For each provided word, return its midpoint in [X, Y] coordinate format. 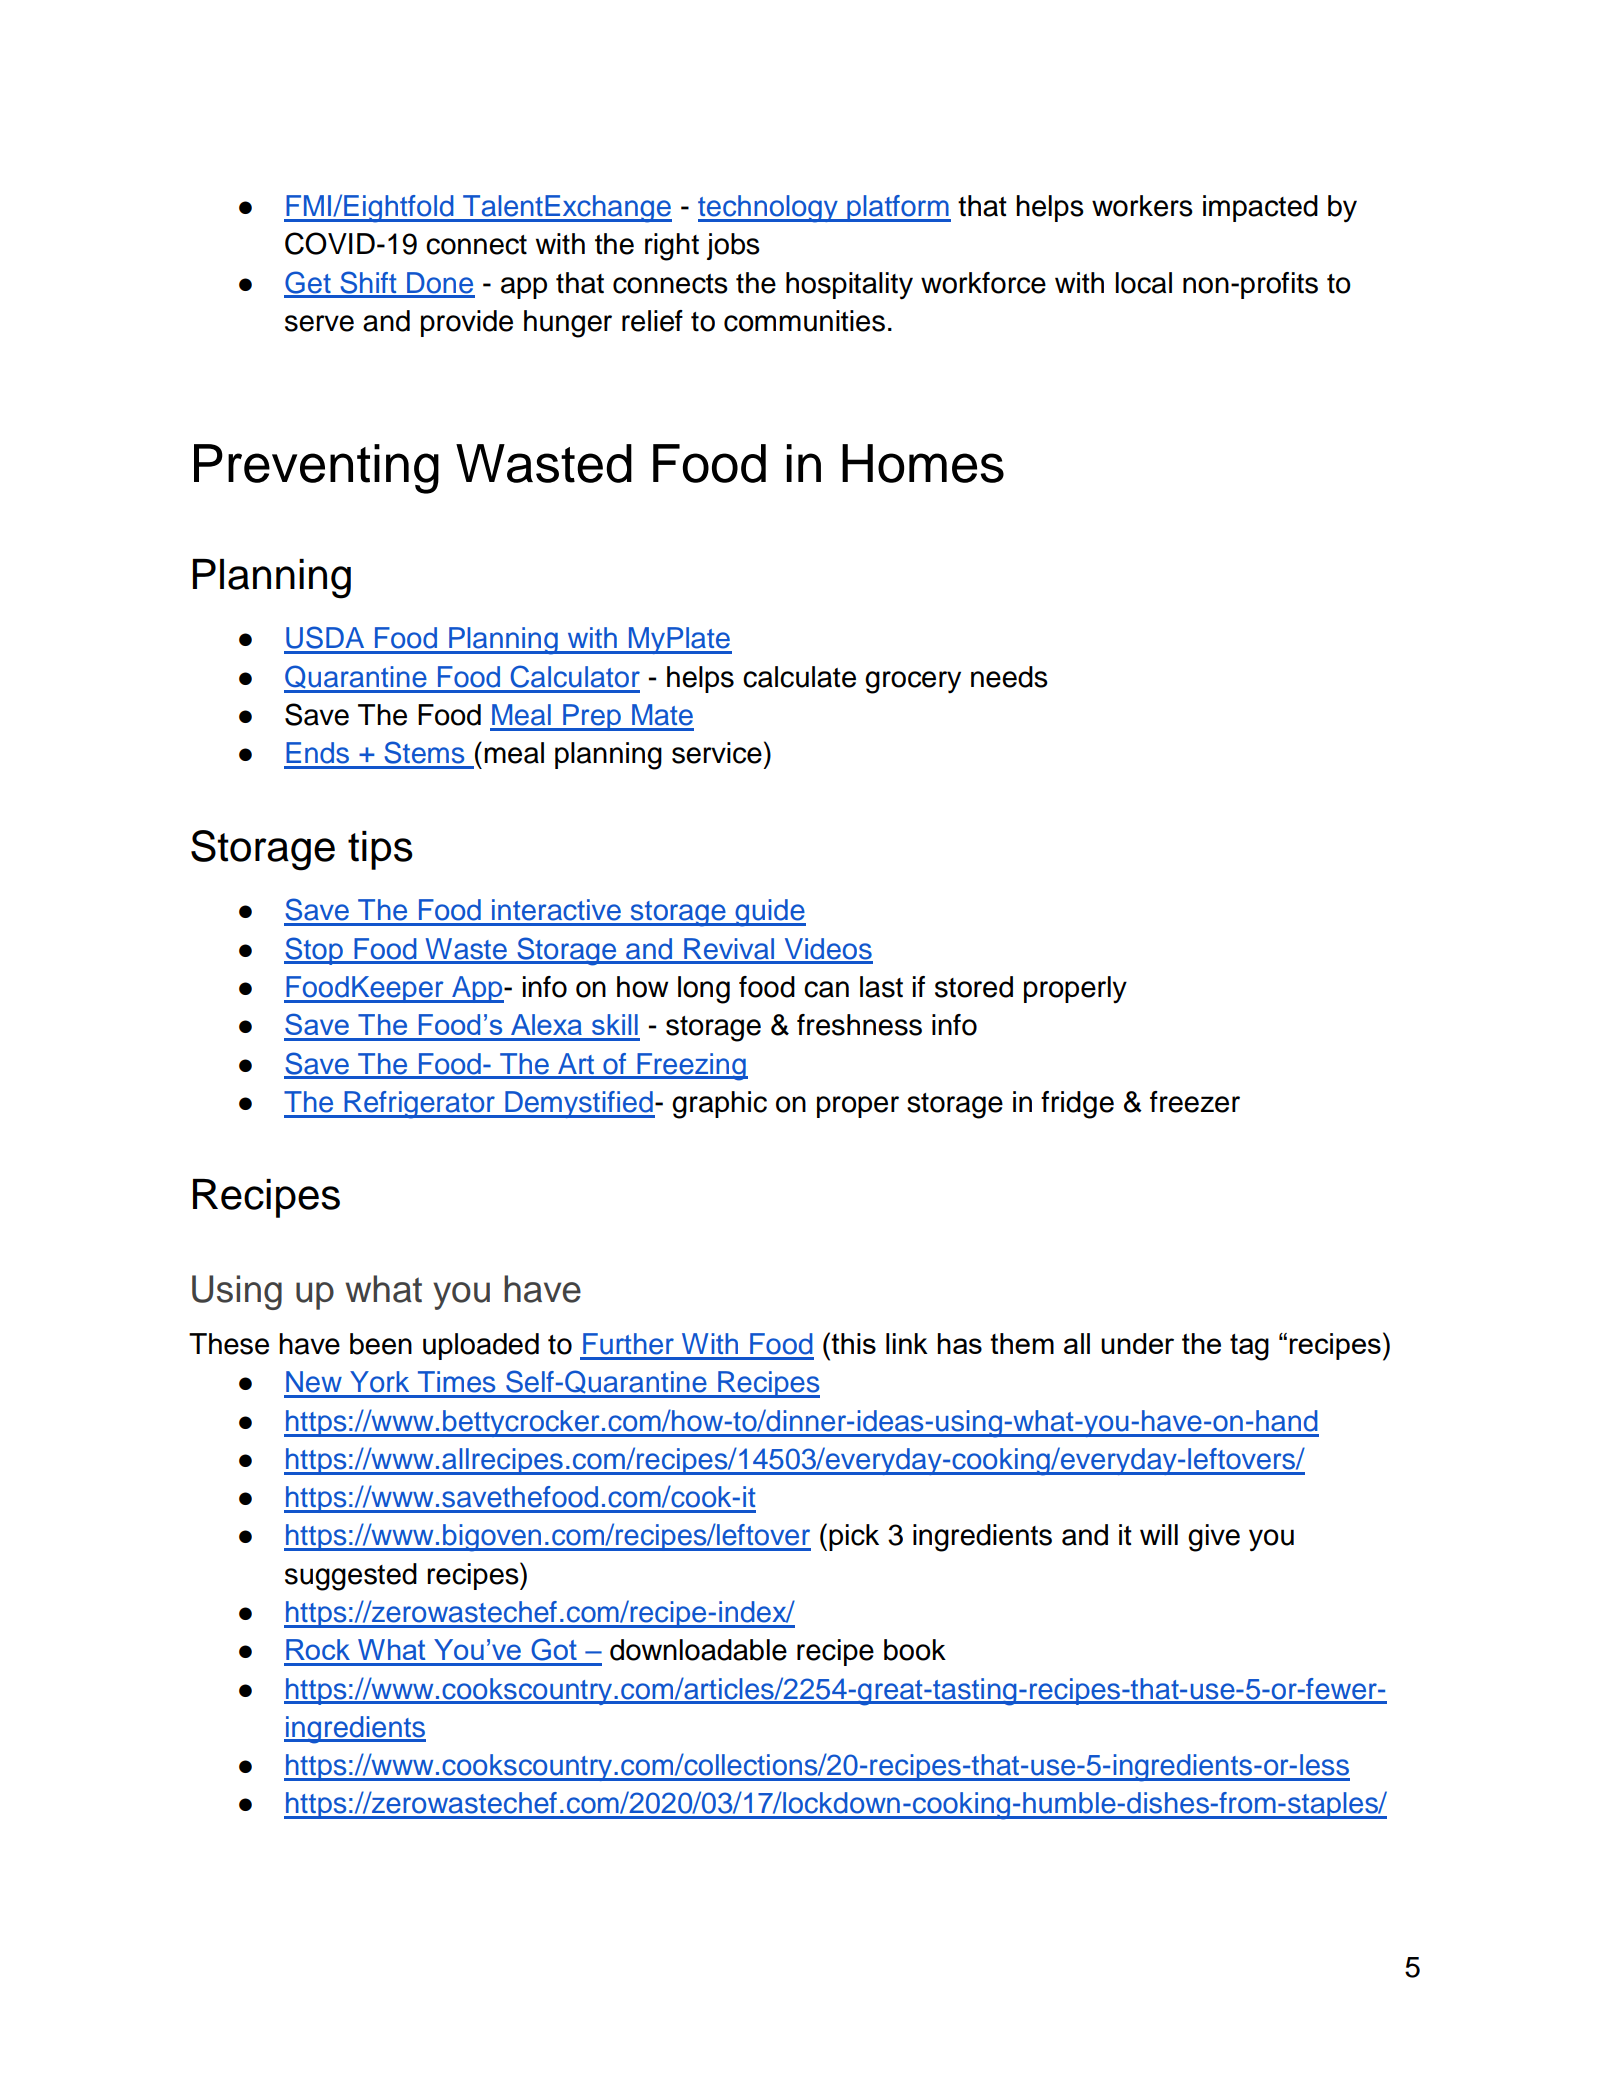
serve [319, 323]
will [1159, 1534]
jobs [733, 246]
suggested [351, 1577]
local [1144, 283]
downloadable [698, 1650]
